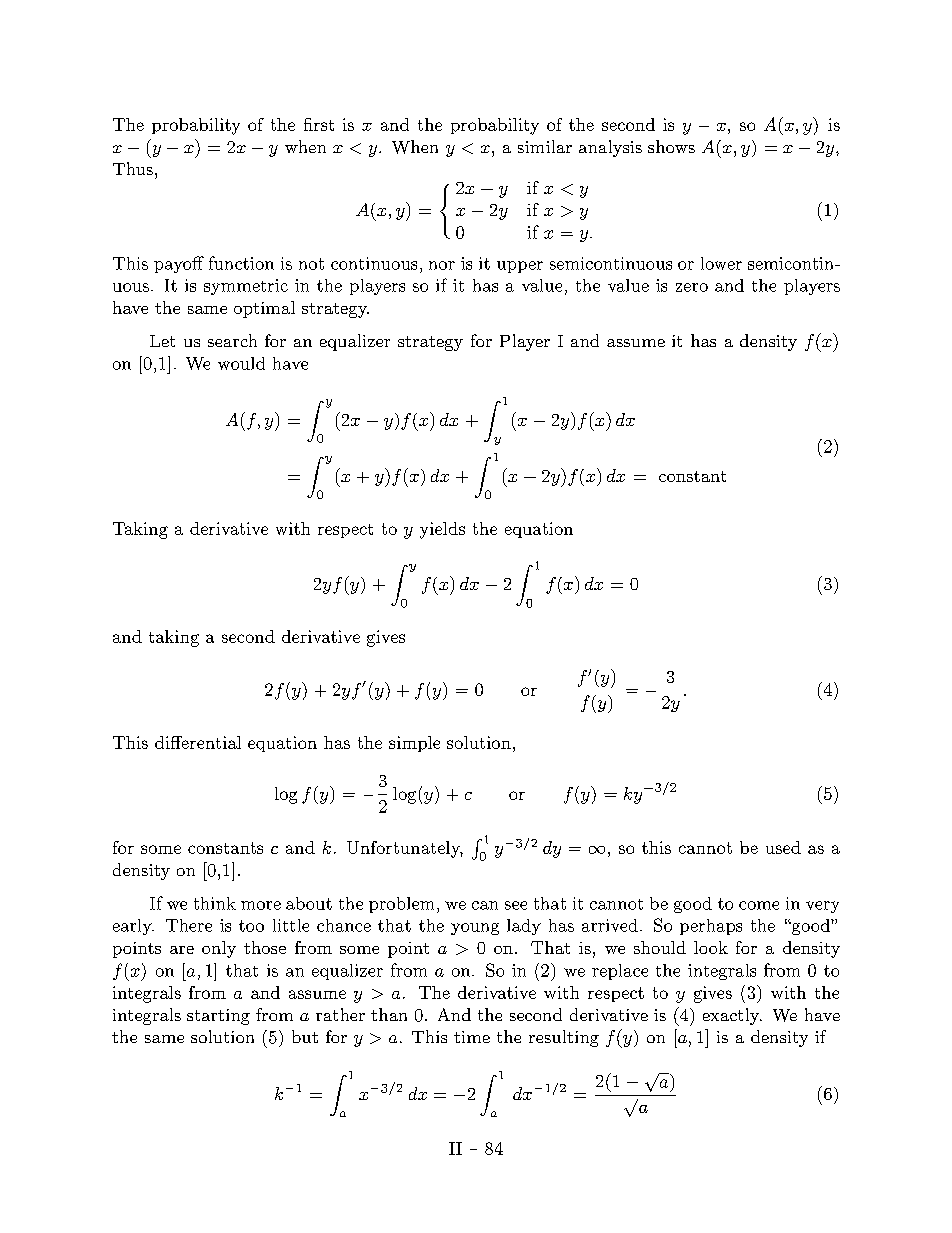 The height and width of the screenshot is (1233, 952). Describe the element at coordinates (133, 168) in the screenshot. I see `Thus` at that location.
